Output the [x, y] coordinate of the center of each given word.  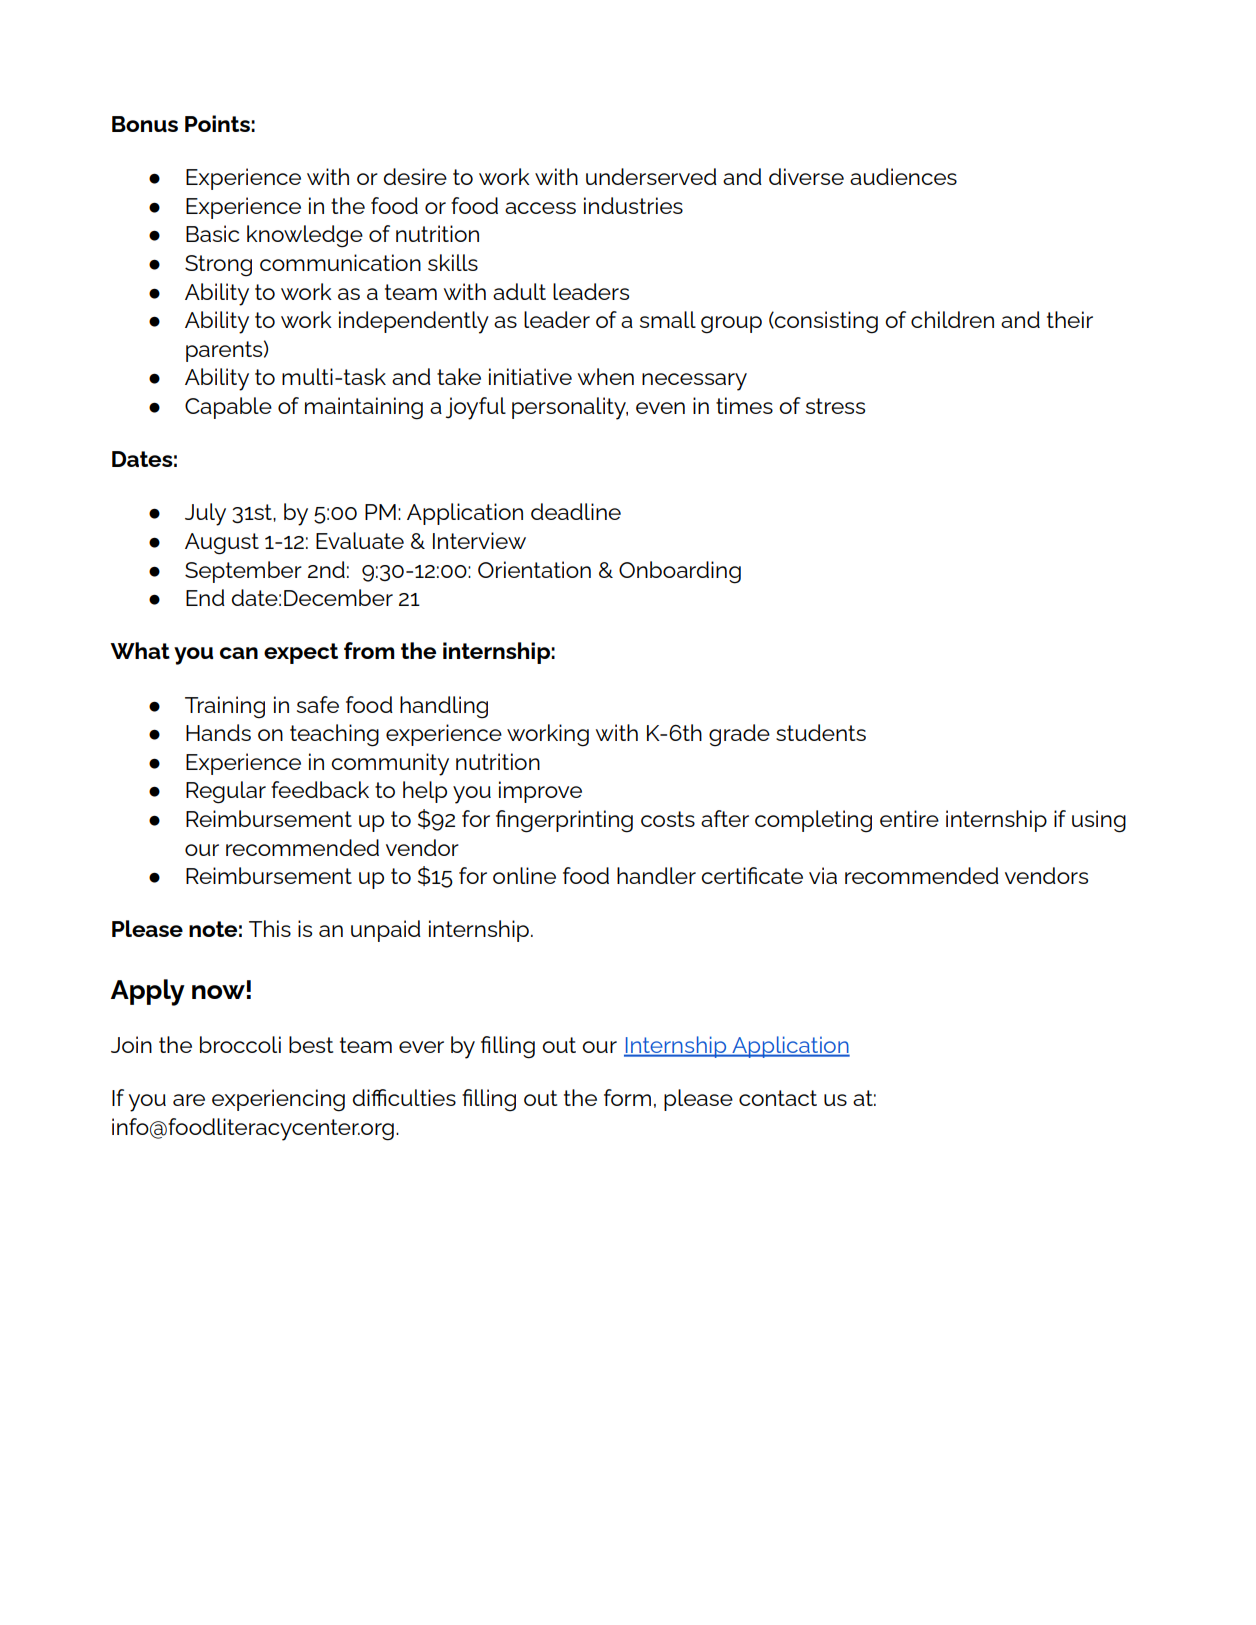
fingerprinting [564, 821]
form [627, 1097]
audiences [903, 176]
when [606, 376]
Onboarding [680, 572]
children [952, 319]
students [821, 732]
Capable [228, 408]
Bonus [145, 124]
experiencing [278, 1100]
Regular [226, 792]
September [243, 572]
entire [909, 818]
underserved [651, 176]
